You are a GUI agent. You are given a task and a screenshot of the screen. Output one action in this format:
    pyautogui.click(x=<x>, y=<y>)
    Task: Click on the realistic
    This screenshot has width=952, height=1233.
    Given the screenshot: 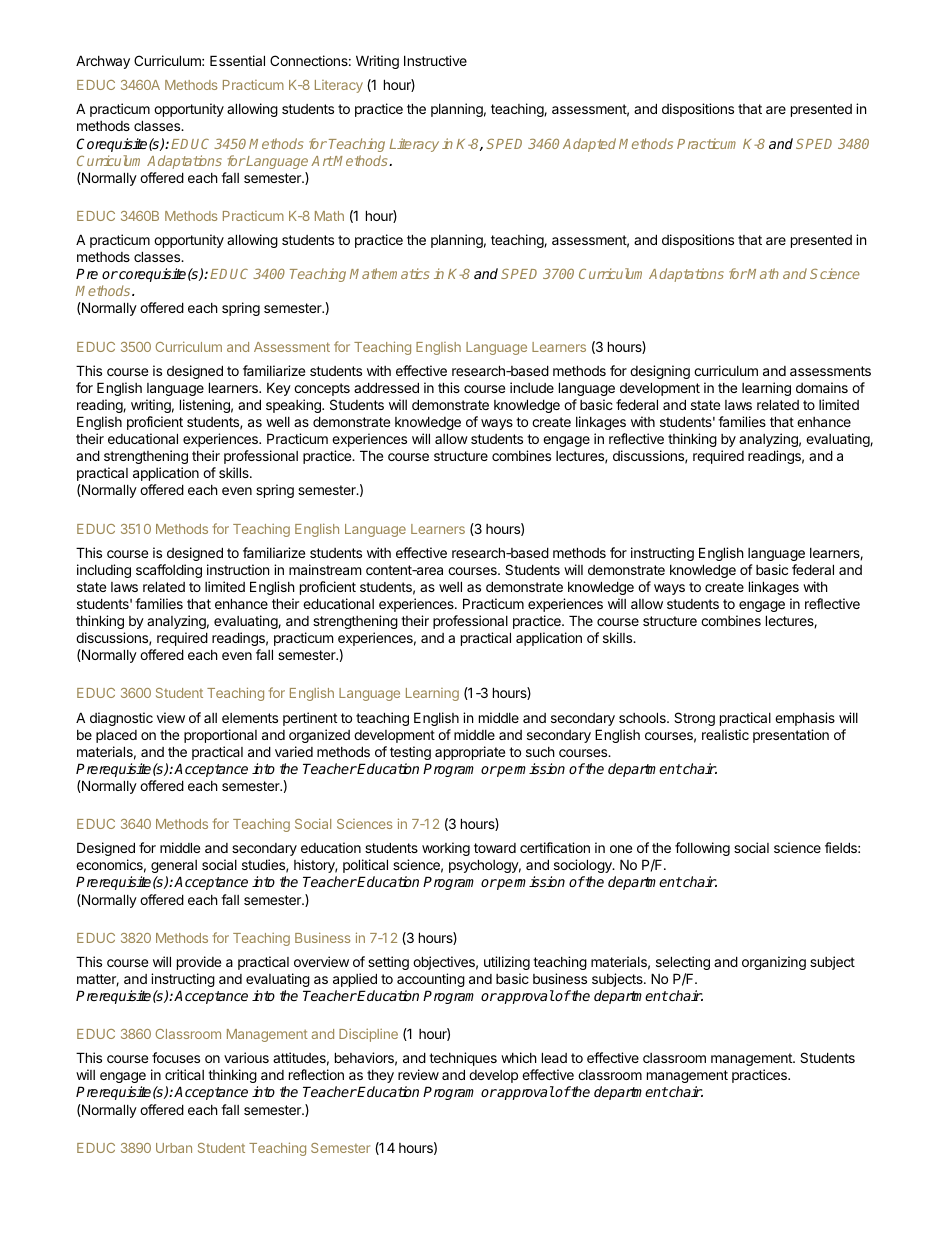 What is the action you would take?
    pyautogui.click(x=725, y=734)
